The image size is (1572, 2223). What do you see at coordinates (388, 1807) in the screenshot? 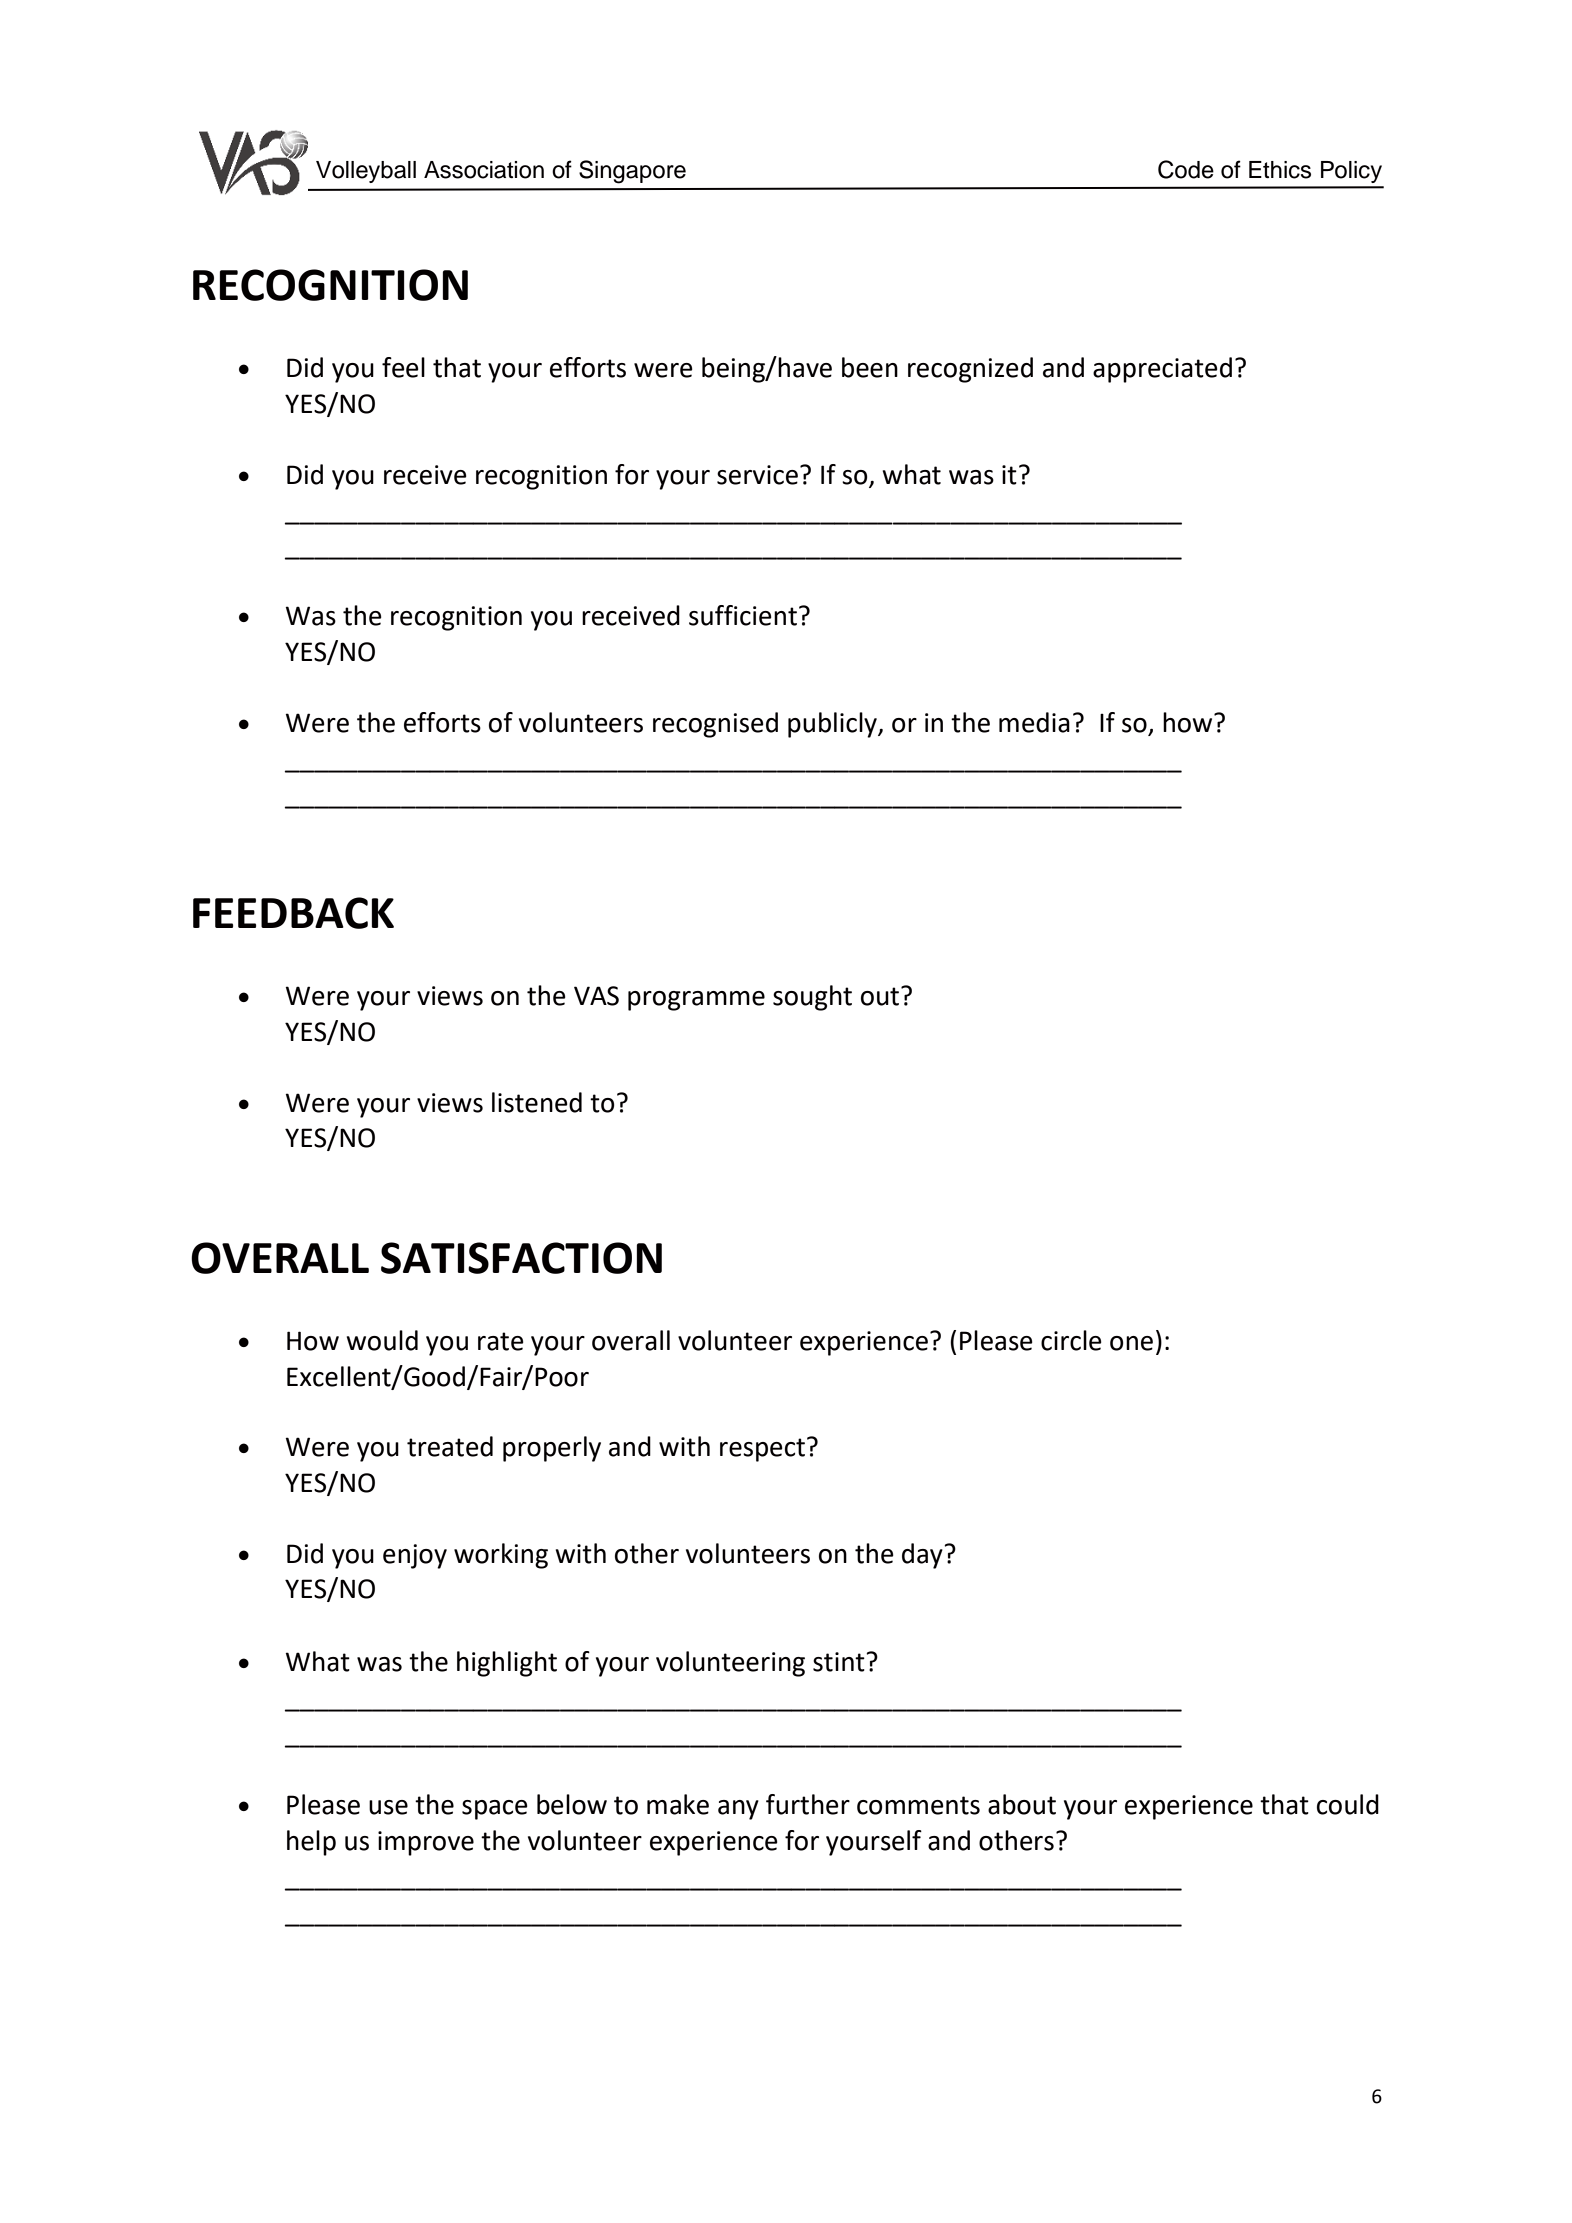
I see `use` at bounding box center [388, 1807].
